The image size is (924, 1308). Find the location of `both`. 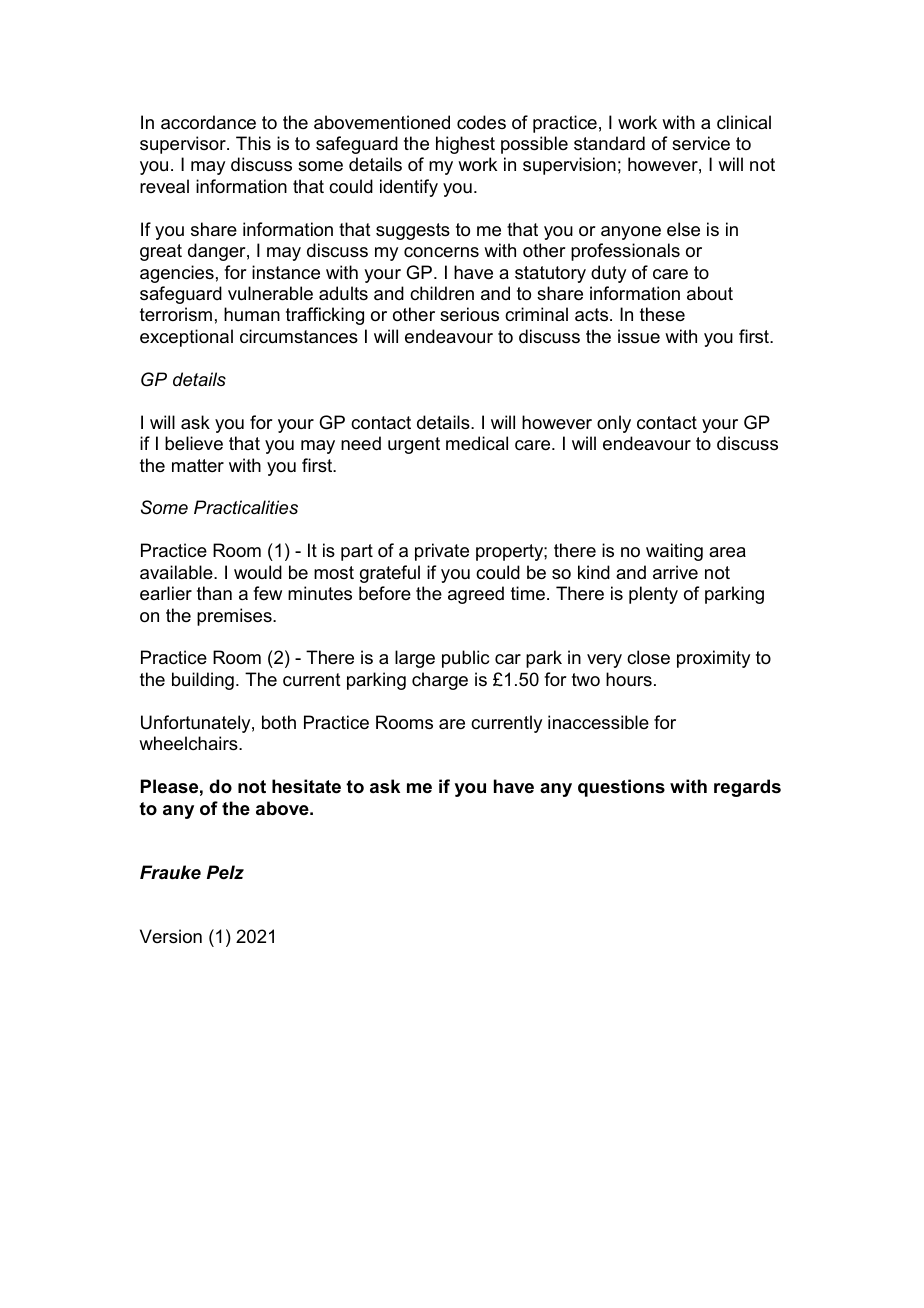

both is located at coordinates (279, 722).
